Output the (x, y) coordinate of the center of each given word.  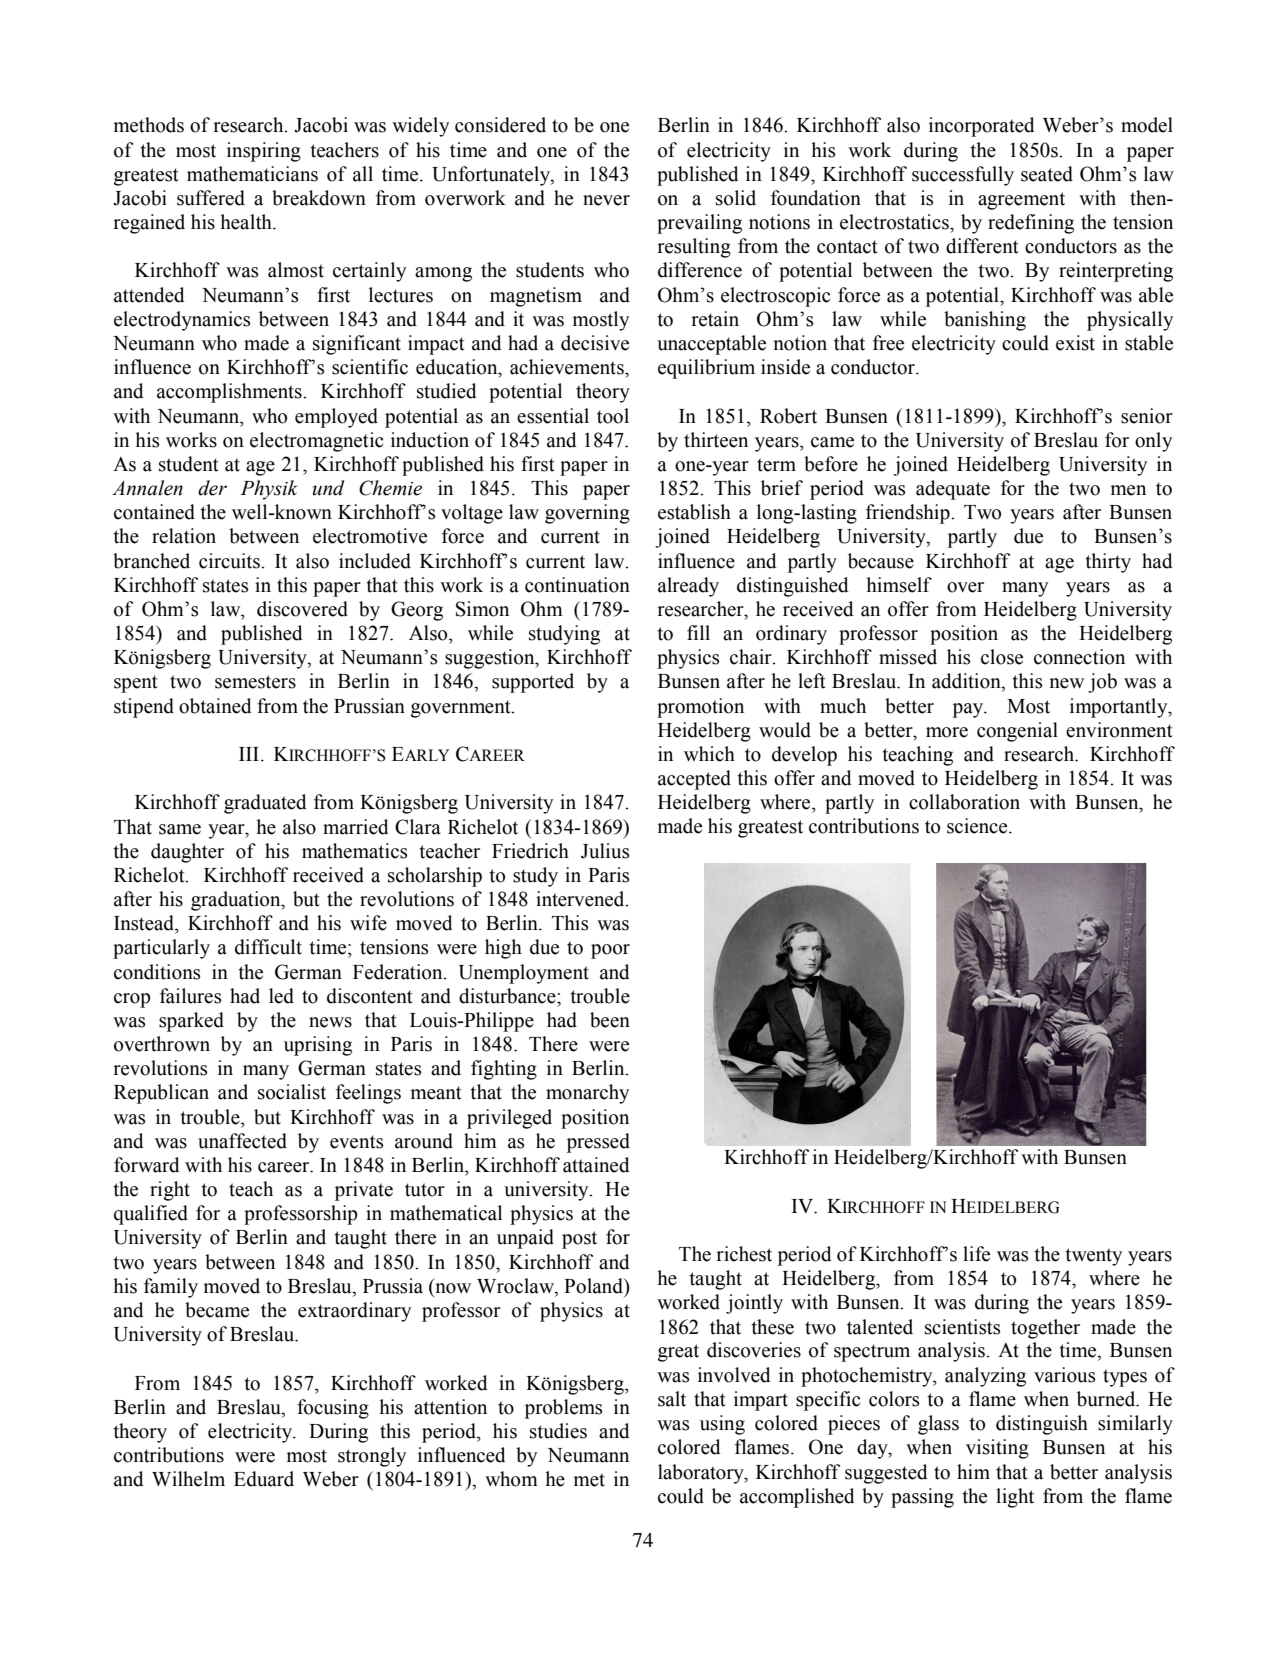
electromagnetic (316, 442)
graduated (265, 804)
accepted (694, 780)
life (976, 1254)
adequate (953, 490)
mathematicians (252, 174)
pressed (598, 1143)
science (978, 826)
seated (1047, 174)
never (606, 200)
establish (694, 512)
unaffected (242, 1141)
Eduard (264, 1479)
